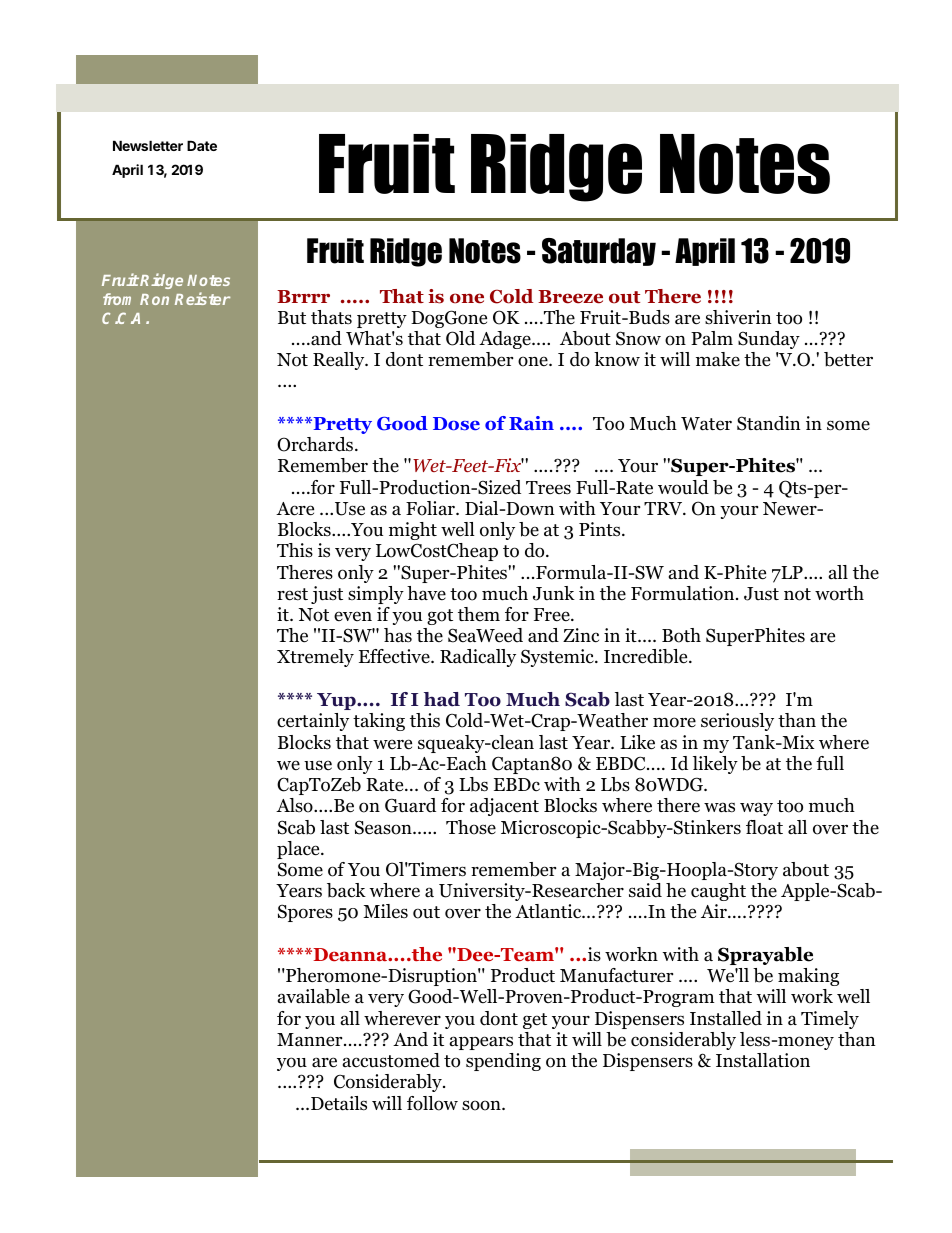  I want to click on Sunday, so click(769, 340).
